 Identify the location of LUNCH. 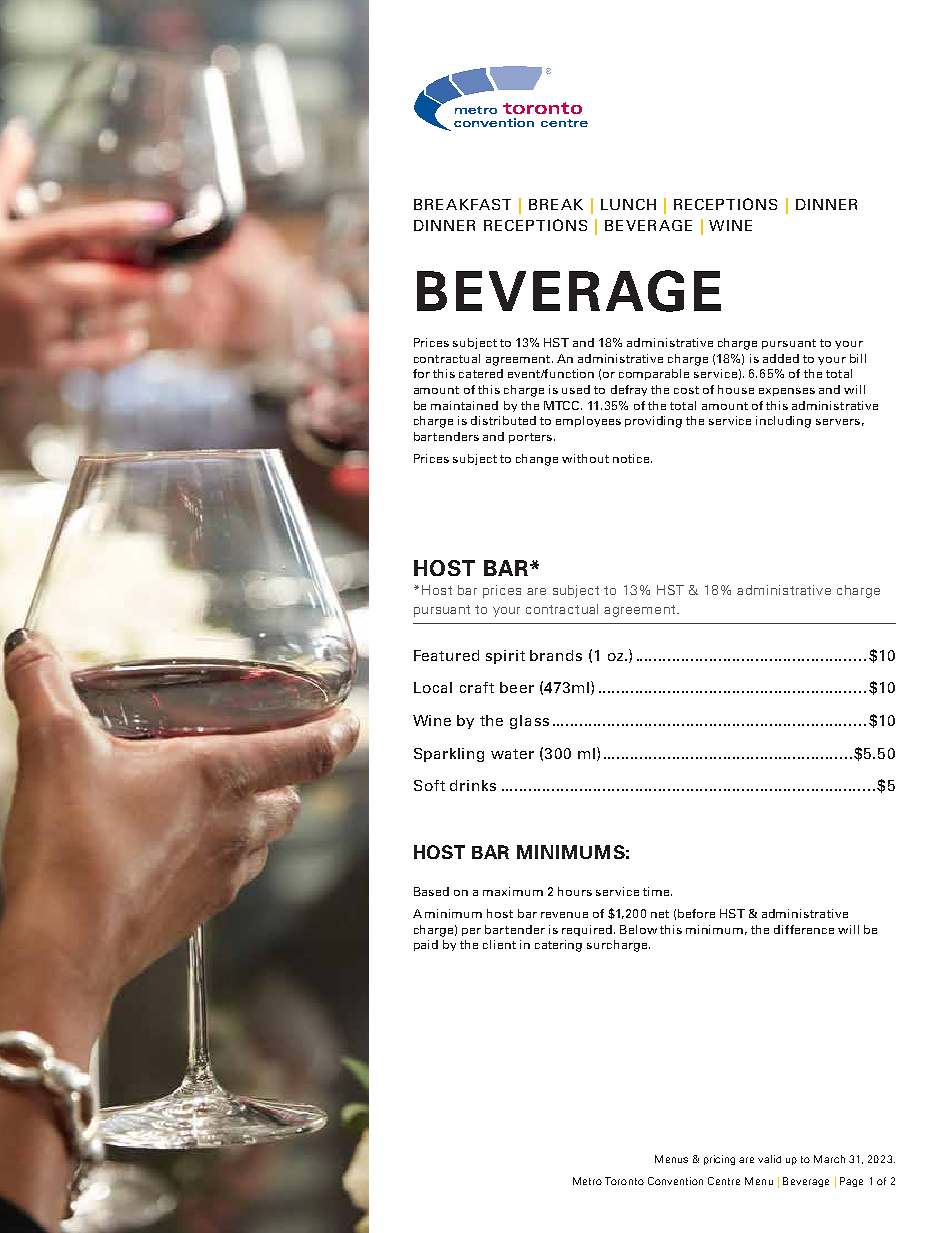
(628, 204).
